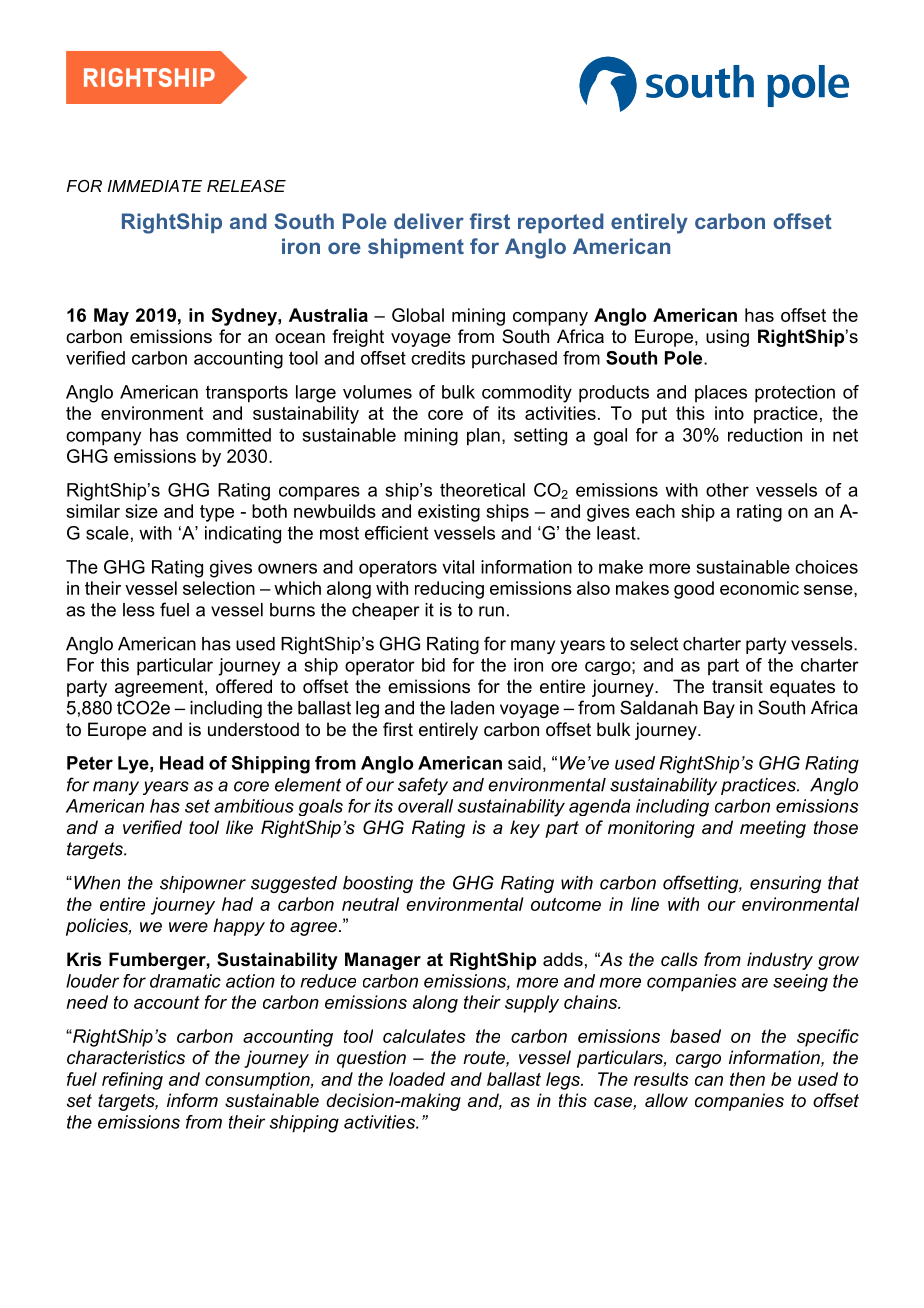 This screenshot has height=1308, width=924. Describe the element at coordinates (429, 221) in the screenshot. I see `deliver` at that location.
